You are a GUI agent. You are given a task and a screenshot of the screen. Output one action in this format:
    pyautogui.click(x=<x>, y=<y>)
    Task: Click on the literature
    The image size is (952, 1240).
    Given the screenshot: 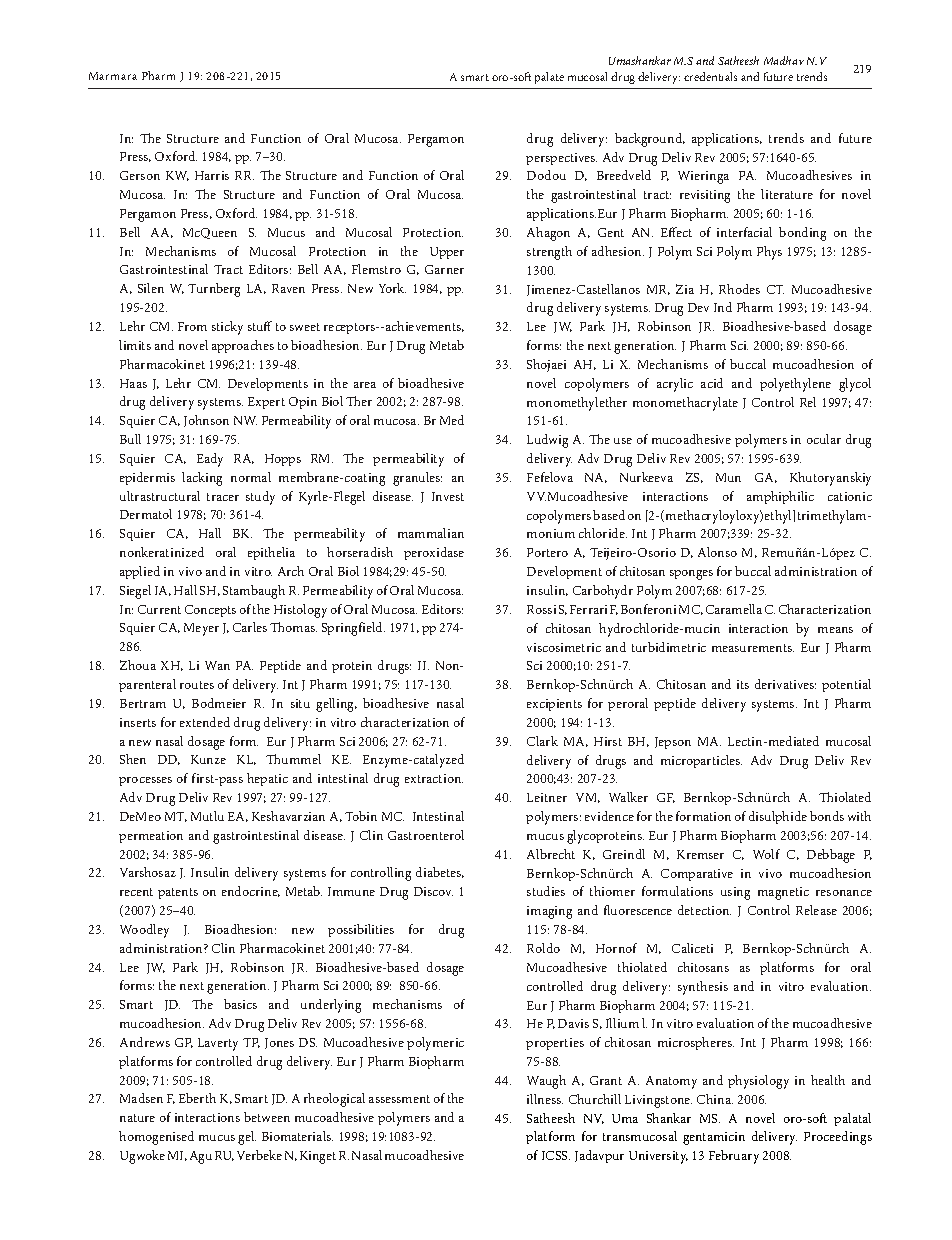 What is the action you would take?
    pyautogui.click(x=787, y=194)
